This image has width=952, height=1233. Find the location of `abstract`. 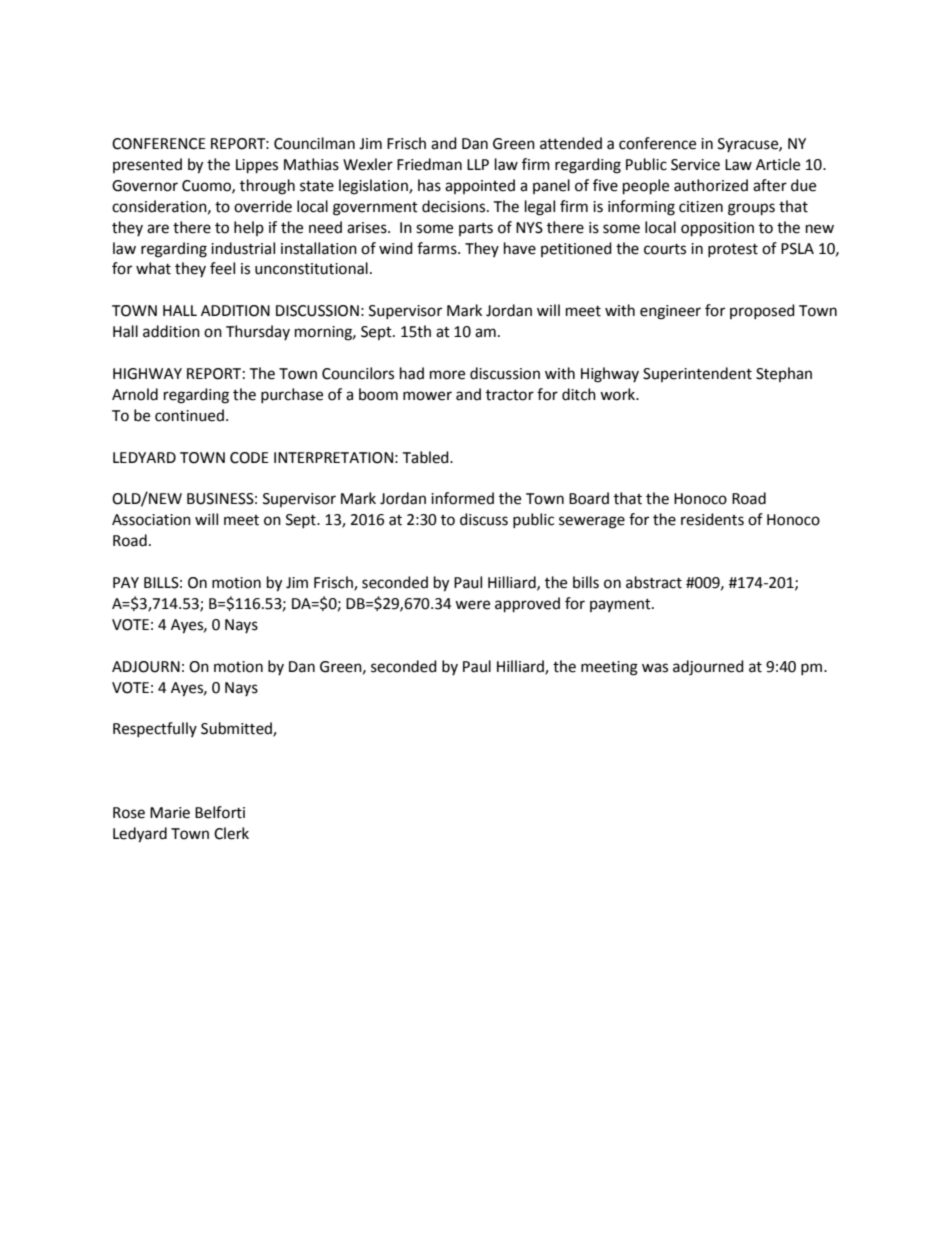

abstract is located at coordinates (654, 582).
